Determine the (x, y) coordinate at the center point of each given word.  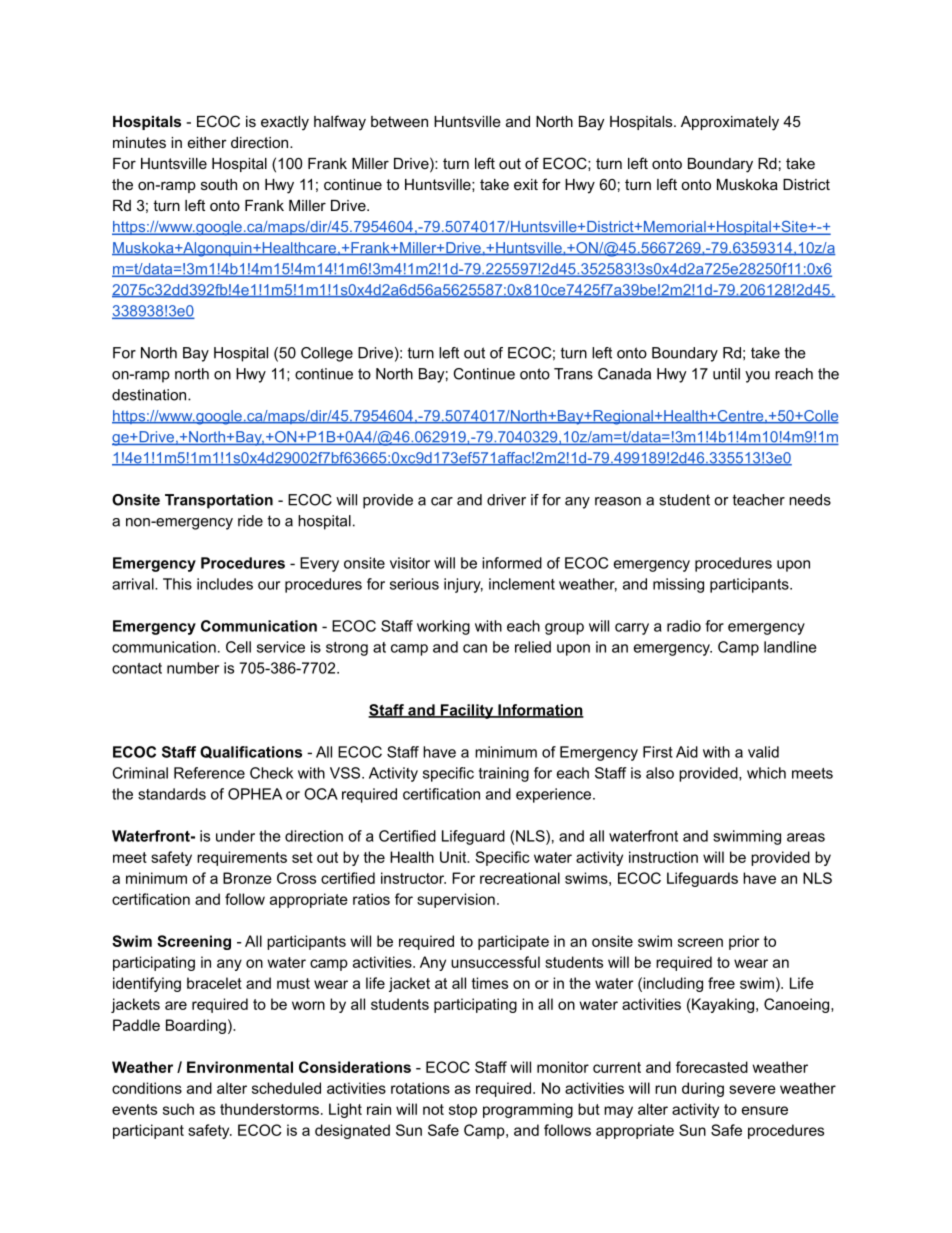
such (178, 1109)
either (207, 142)
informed (512, 563)
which (766, 773)
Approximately (730, 123)
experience (555, 795)
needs (810, 500)
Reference (209, 773)
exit (526, 184)
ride (250, 521)
